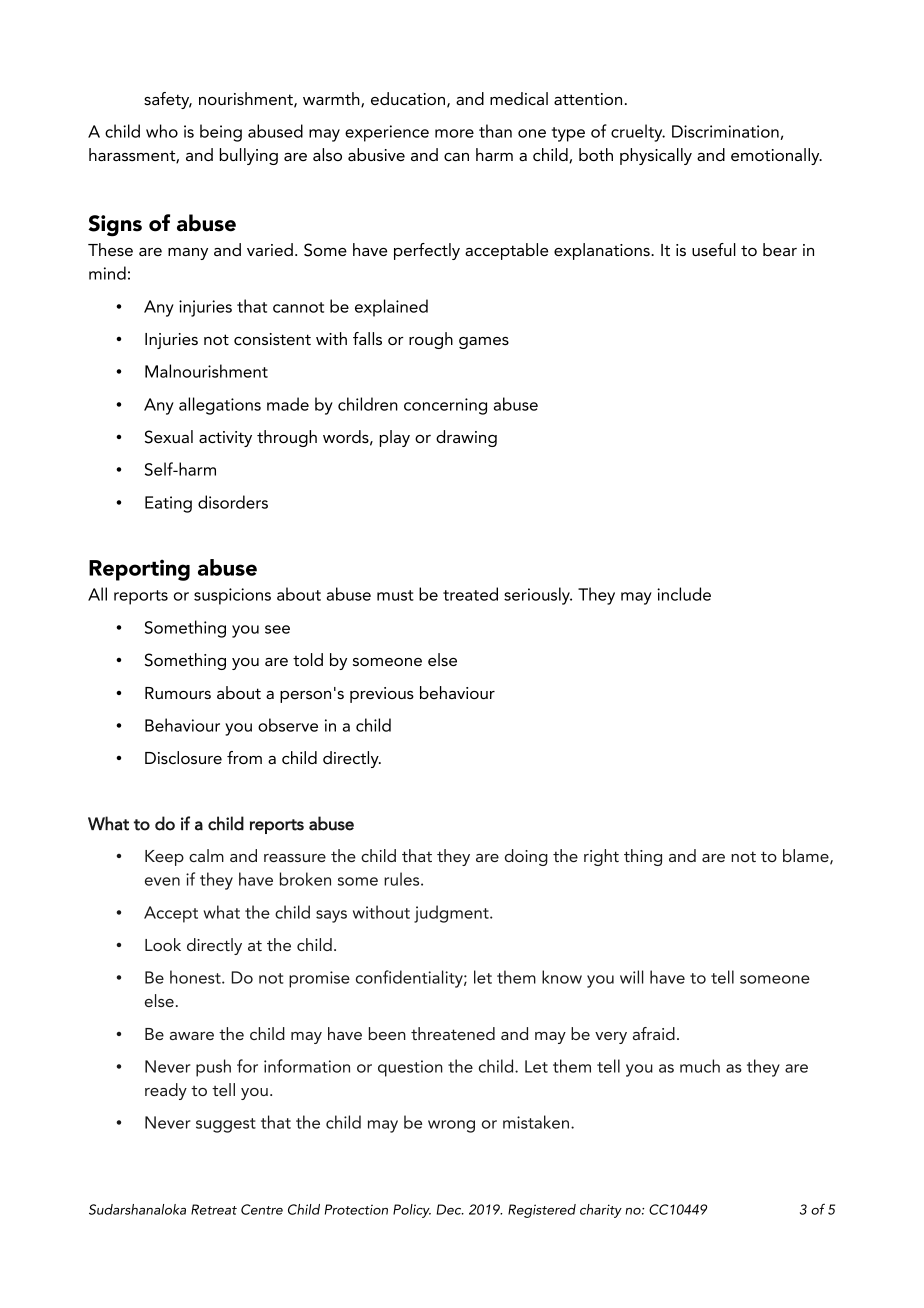 Image resolution: width=924 pixels, height=1308 pixels. I want to click on Discrimination, so click(726, 132).
